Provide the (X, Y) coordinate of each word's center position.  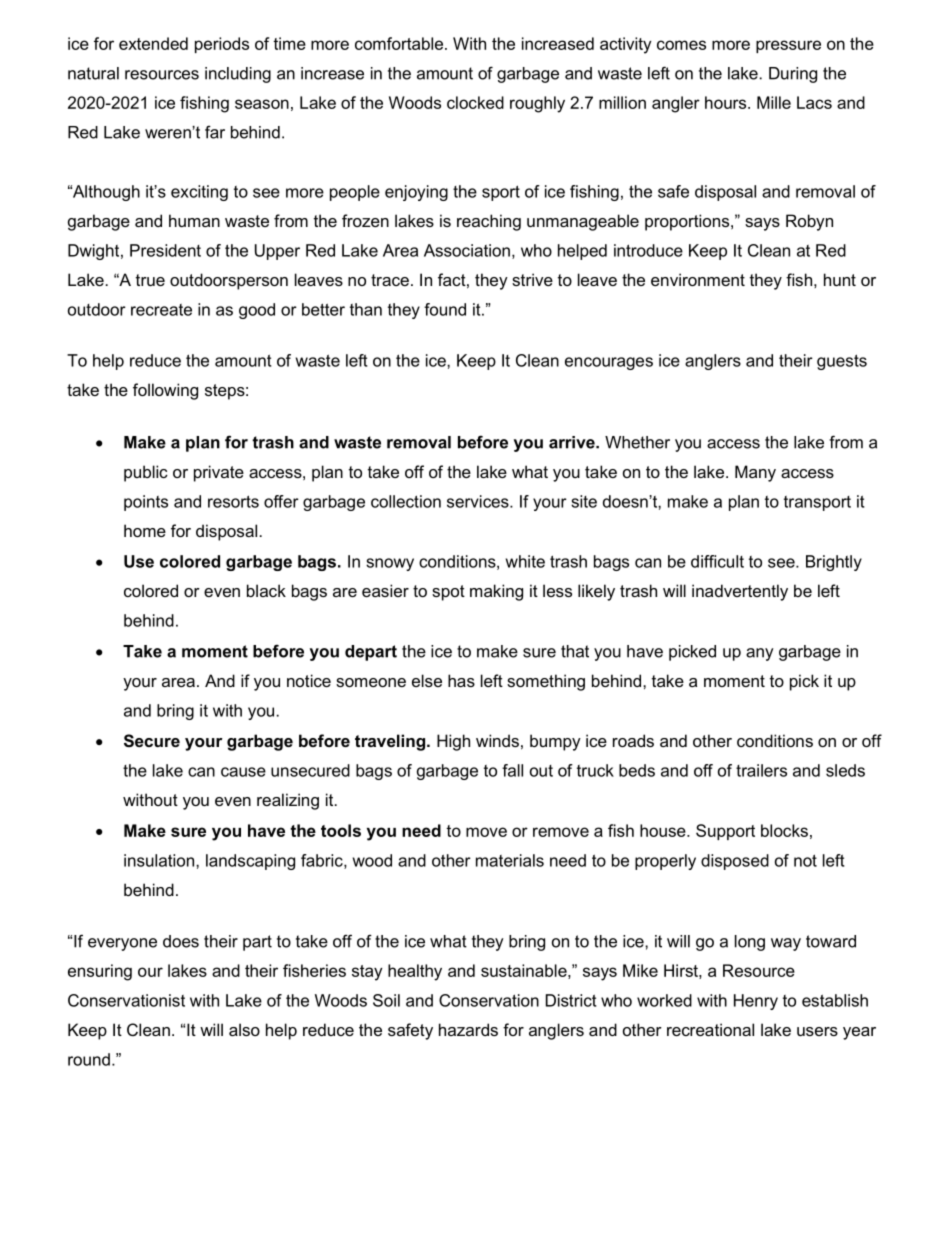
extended (153, 43)
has (461, 680)
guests (842, 362)
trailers (761, 770)
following (165, 391)
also (244, 1029)
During (793, 75)
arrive (573, 442)
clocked (475, 102)
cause (243, 772)
